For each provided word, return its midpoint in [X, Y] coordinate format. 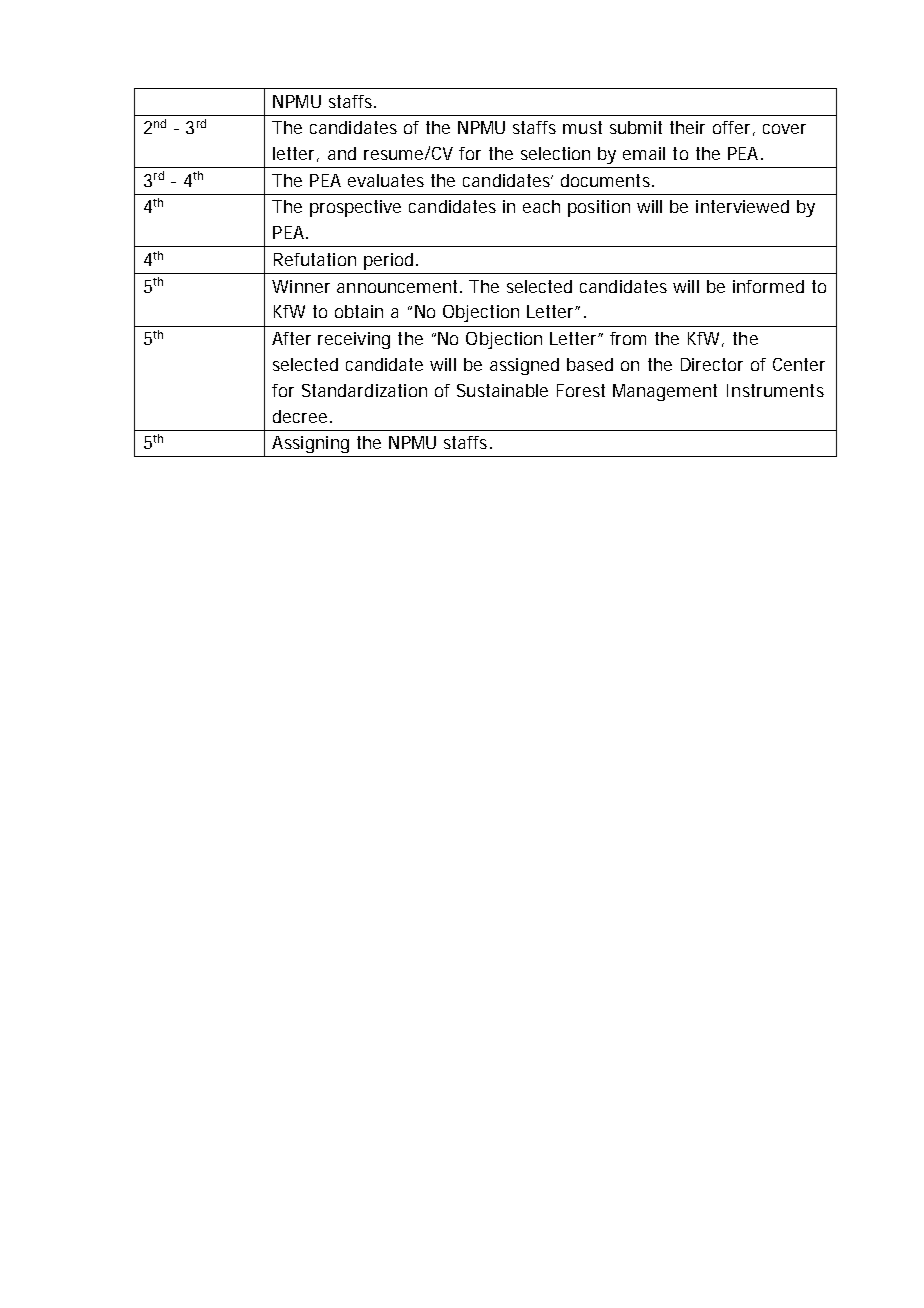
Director [712, 364]
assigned [524, 366]
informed [768, 286]
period [388, 261]
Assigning [310, 444]
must [582, 127]
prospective [355, 208]
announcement [399, 286]
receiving [354, 340]
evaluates [386, 180]
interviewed [742, 206]
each [541, 206]
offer [734, 128]
